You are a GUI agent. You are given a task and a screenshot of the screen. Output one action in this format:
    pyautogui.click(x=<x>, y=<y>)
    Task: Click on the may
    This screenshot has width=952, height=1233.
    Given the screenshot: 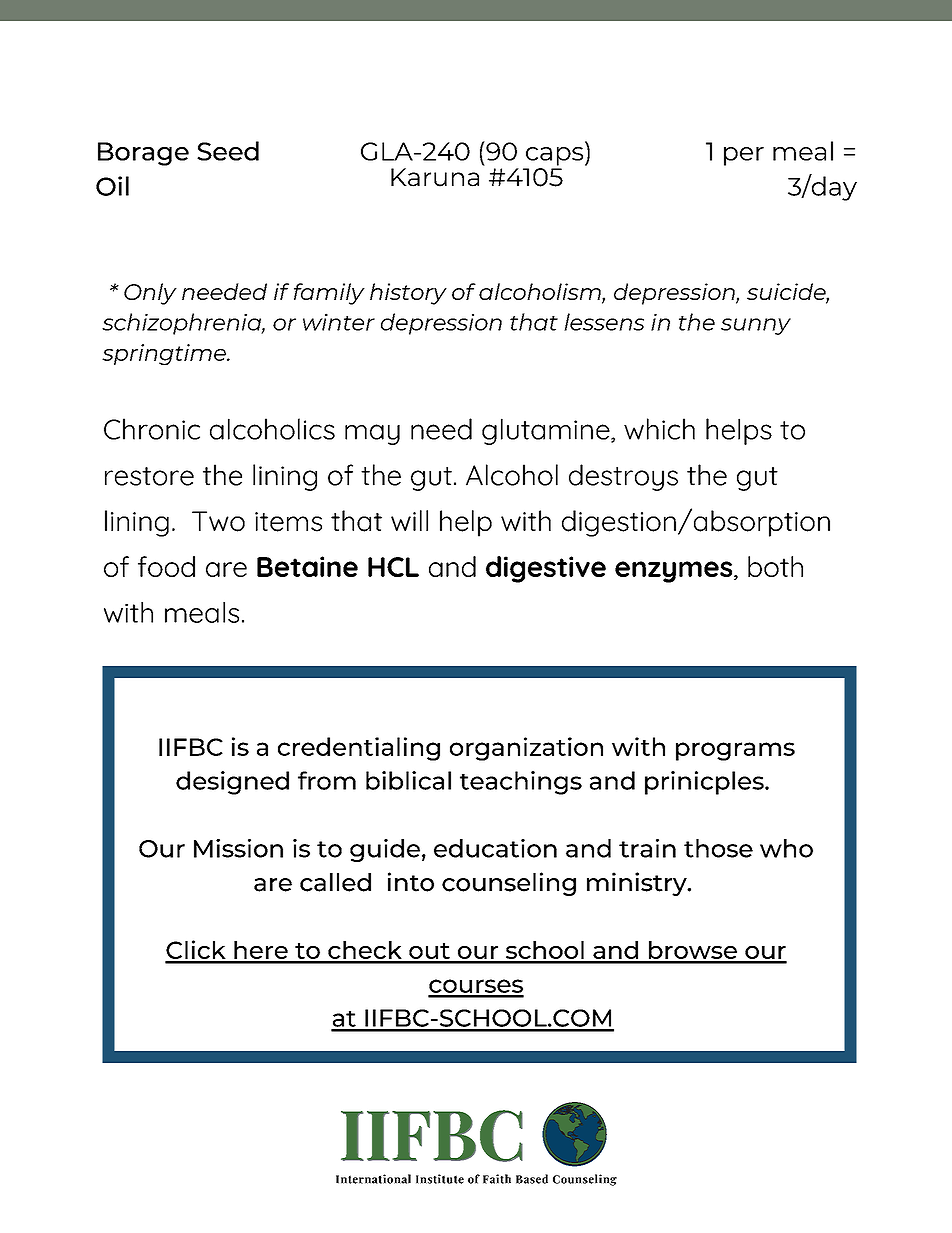 What is the action you would take?
    pyautogui.click(x=372, y=434)
